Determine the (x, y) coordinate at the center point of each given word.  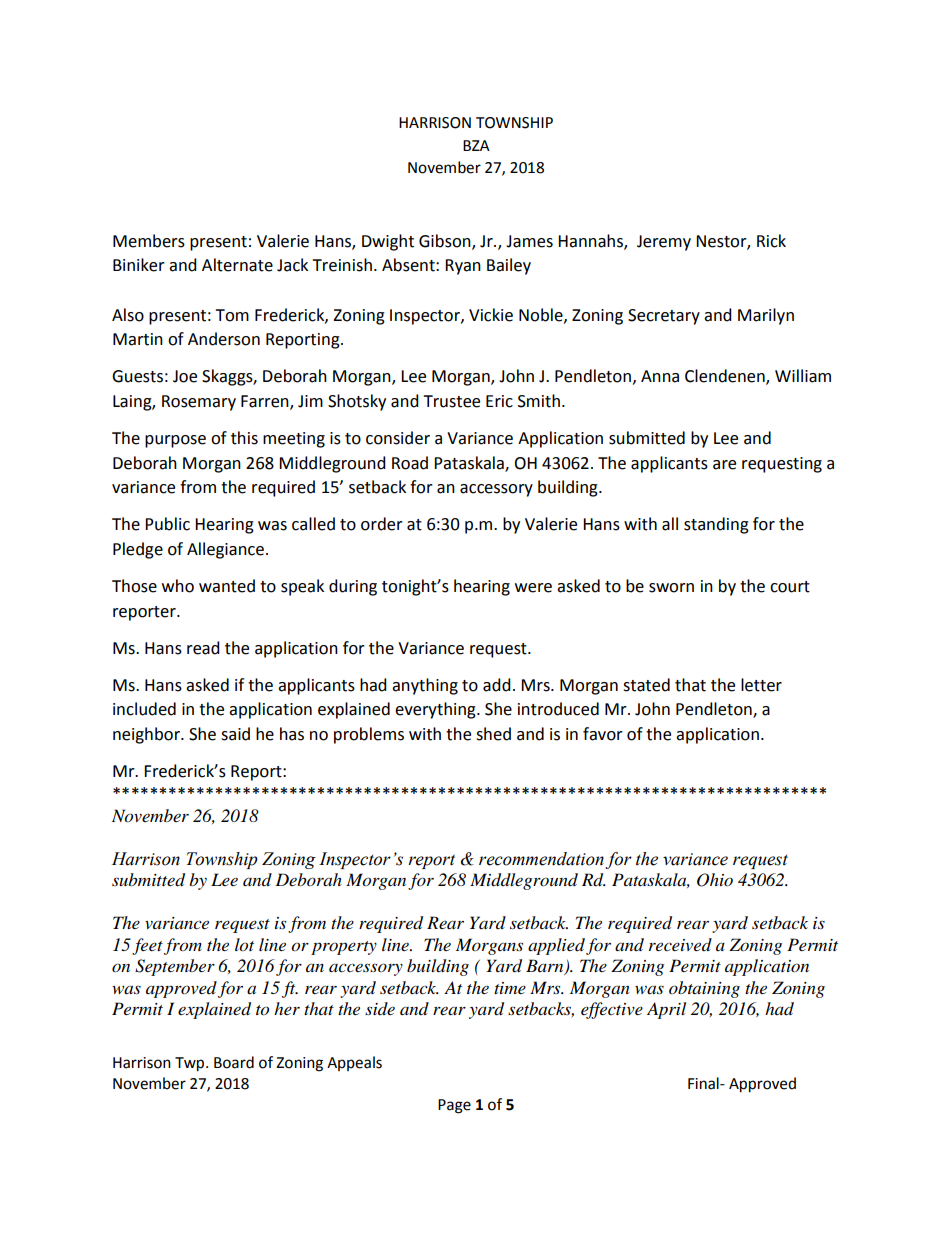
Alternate (237, 265)
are (724, 465)
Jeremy (664, 243)
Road (410, 463)
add (497, 685)
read (203, 648)
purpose (175, 441)
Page (454, 1106)
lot (244, 945)
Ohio (715, 880)
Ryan (463, 267)
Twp (191, 1064)
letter (761, 685)
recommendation (541, 859)
